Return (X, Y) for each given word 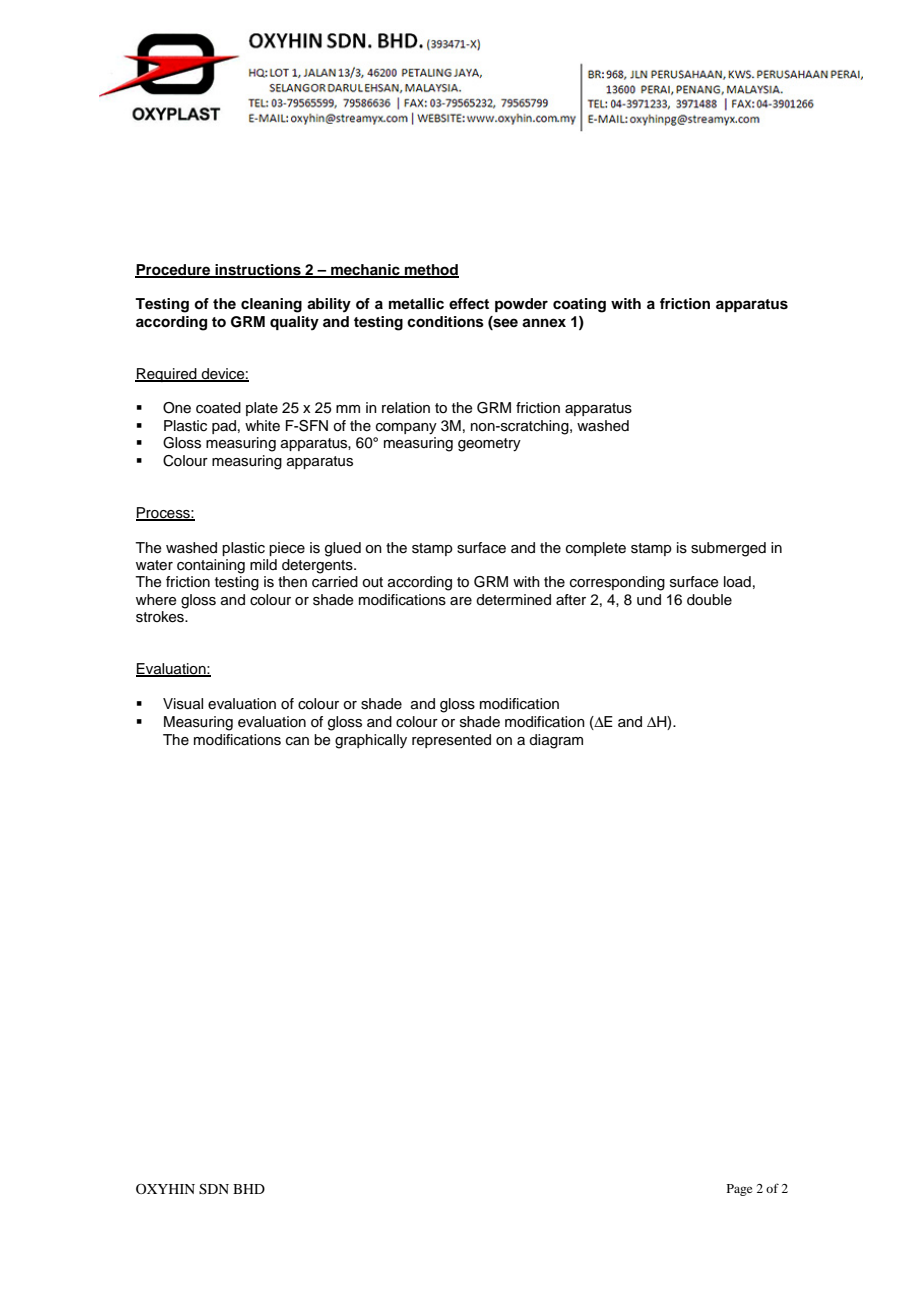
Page (739, 1190)
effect (469, 303)
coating (579, 305)
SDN (214, 1189)
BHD (249, 1189)
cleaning (271, 305)
